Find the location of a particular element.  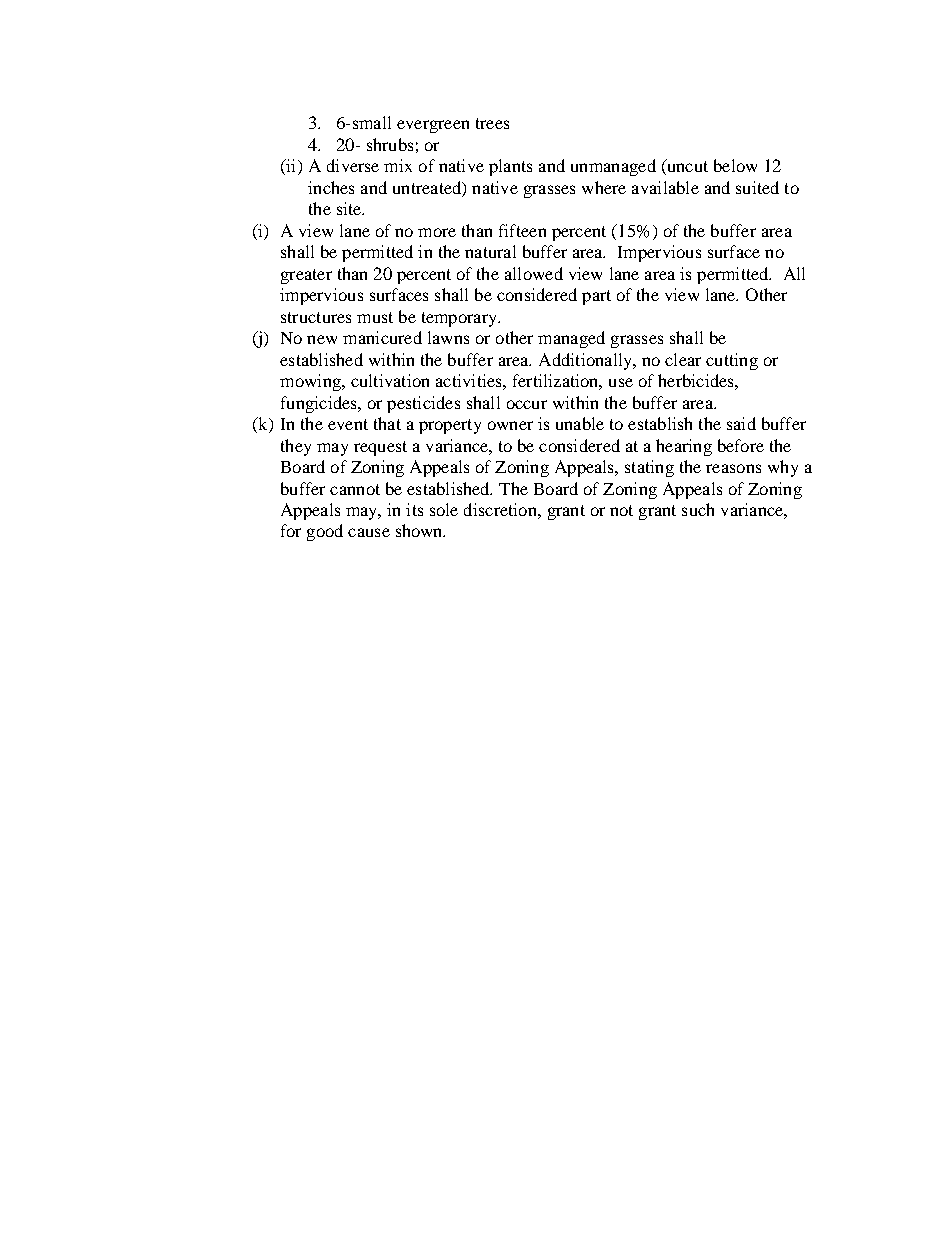

cultivation is located at coordinates (390, 380).
